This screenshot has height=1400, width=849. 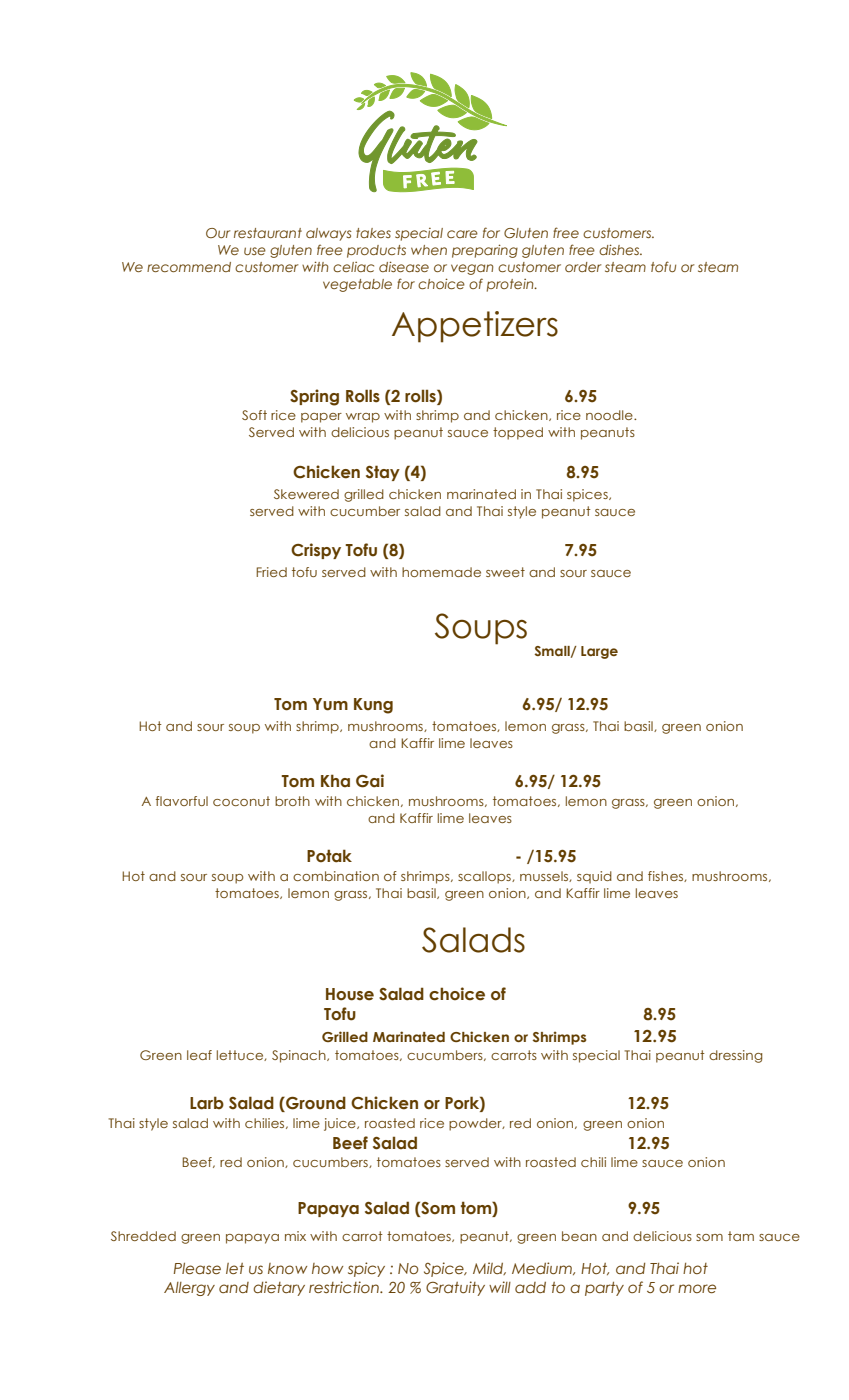 What do you see at coordinates (197, 1268) in the screenshot?
I see `Please` at bounding box center [197, 1268].
